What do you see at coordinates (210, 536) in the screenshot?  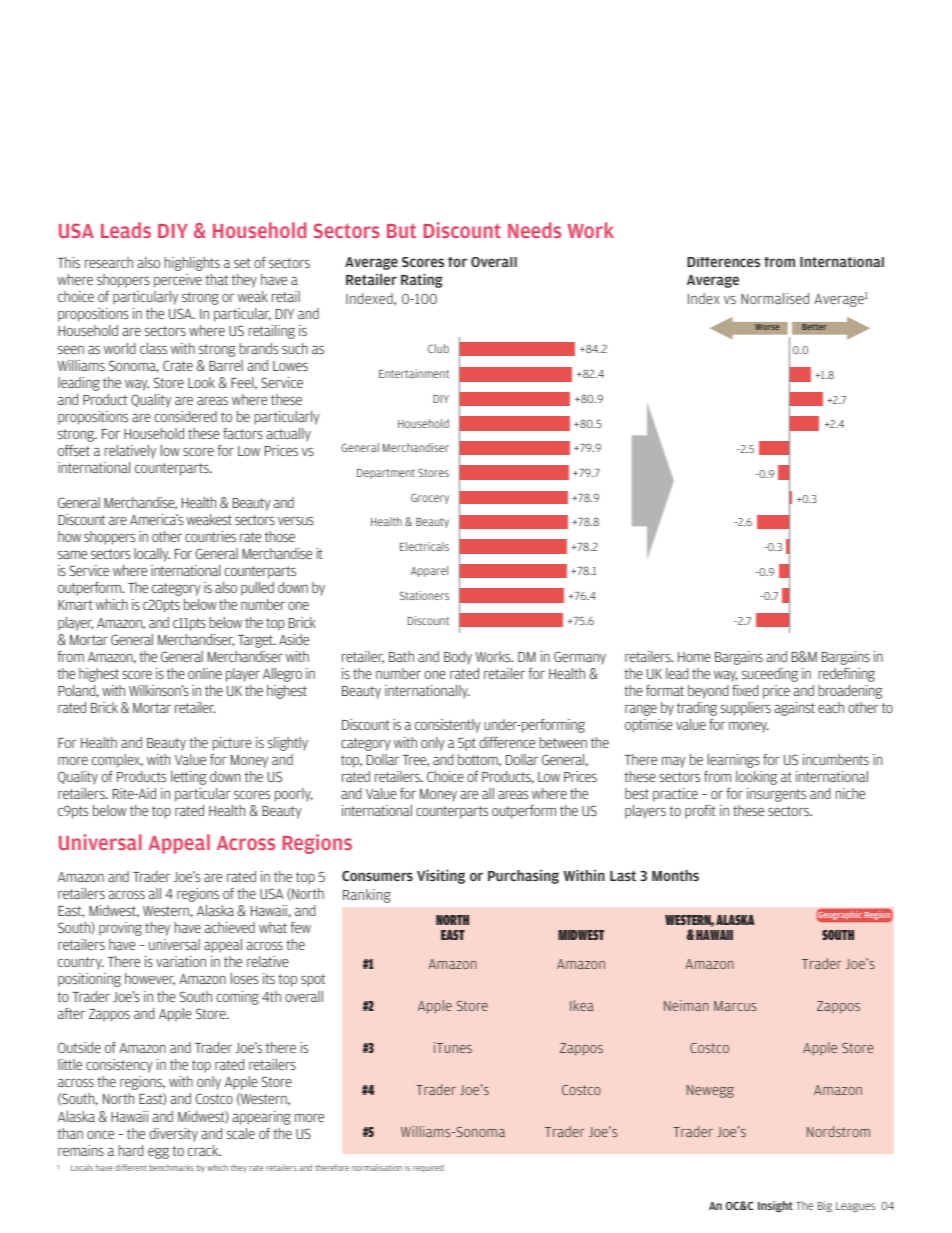 I see `countries` at bounding box center [210, 536].
